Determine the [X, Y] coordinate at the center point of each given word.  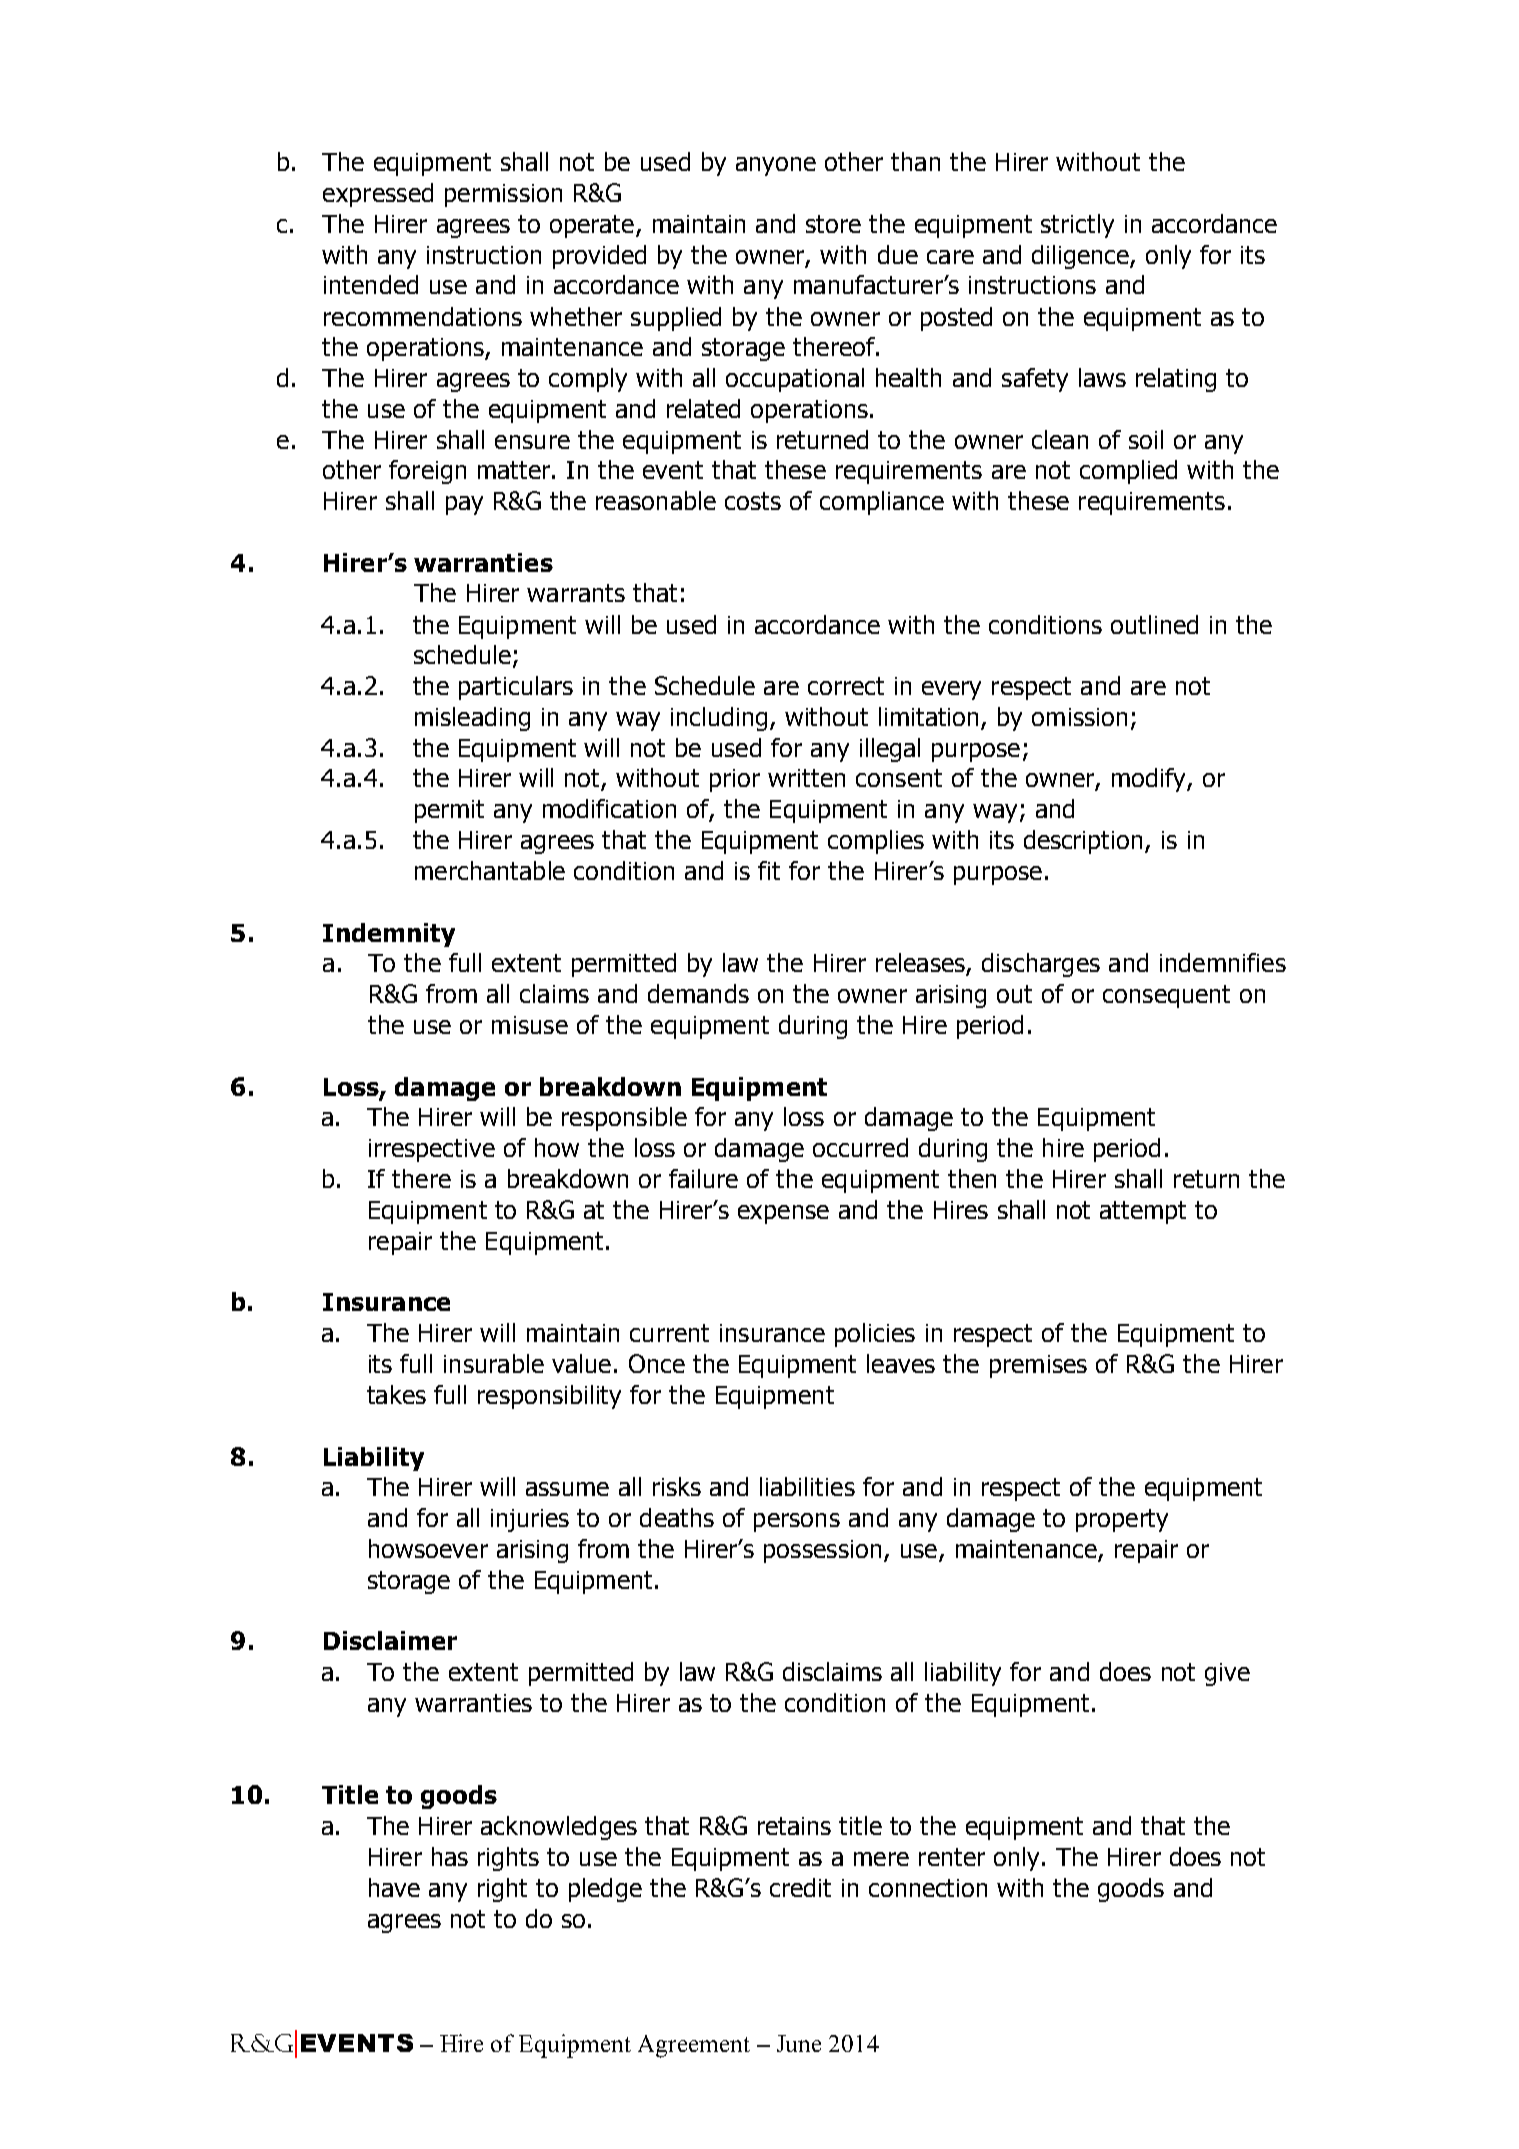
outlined [1154, 624]
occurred [860, 1147]
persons [797, 1522]
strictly [1077, 226]
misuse [530, 1025]
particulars [516, 688]
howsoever [428, 1548]
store [833, 224]
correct [846, 686]
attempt [1143, 1212]
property [1122, 1520]
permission [503, 195]
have [394, 1887]
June [799, 2043]
